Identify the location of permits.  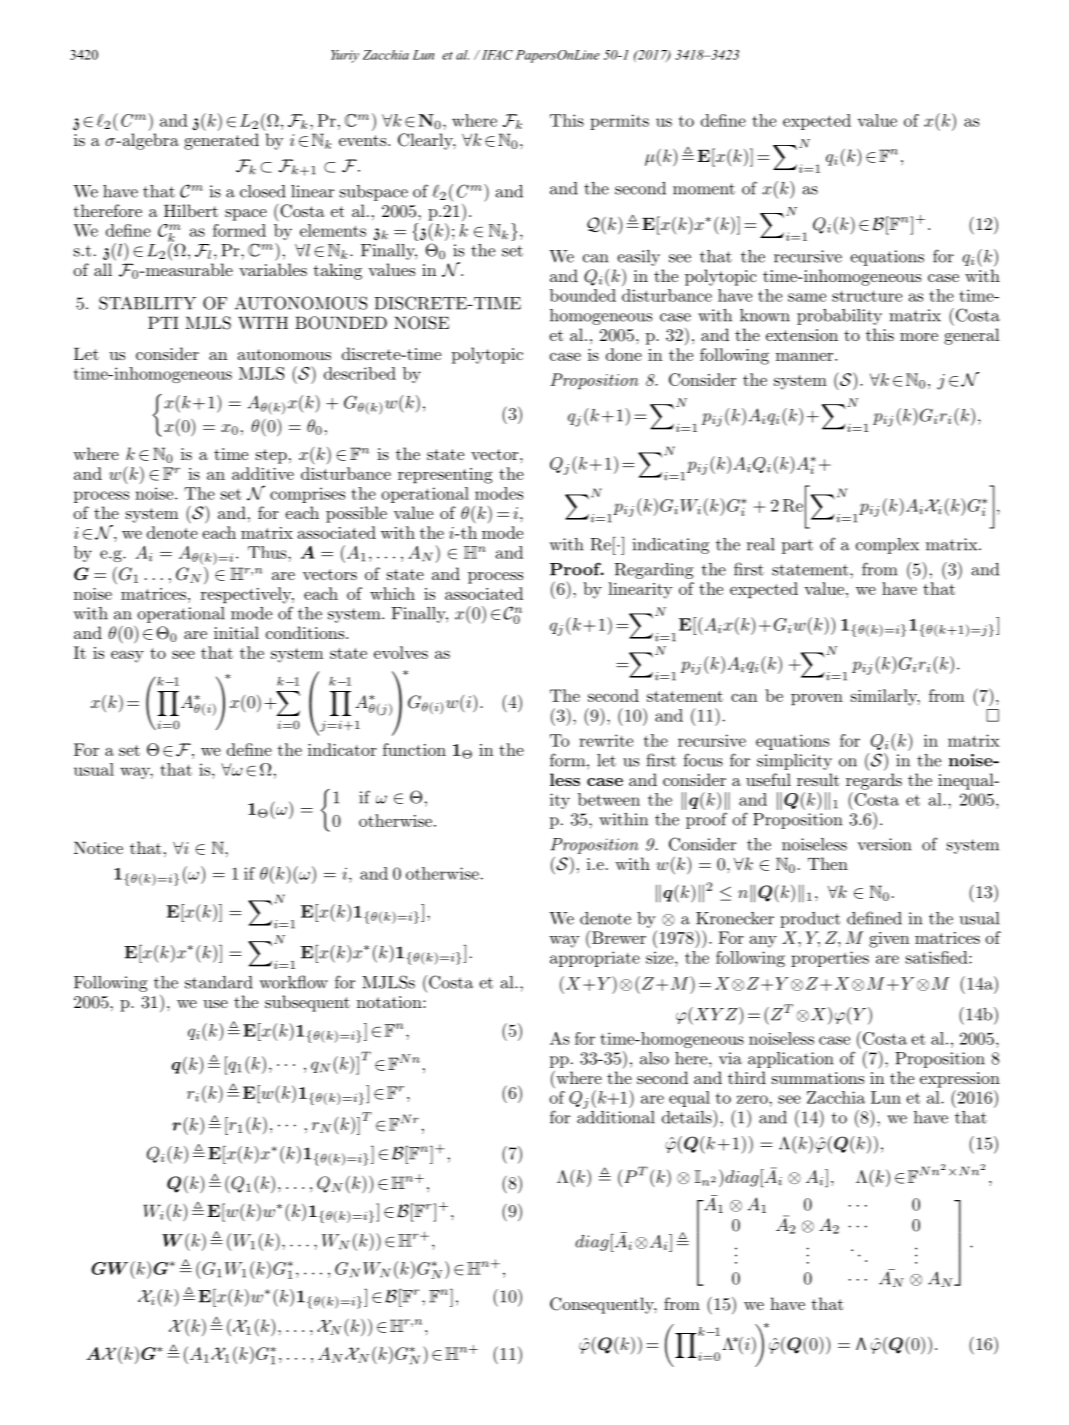
(619, 122).
